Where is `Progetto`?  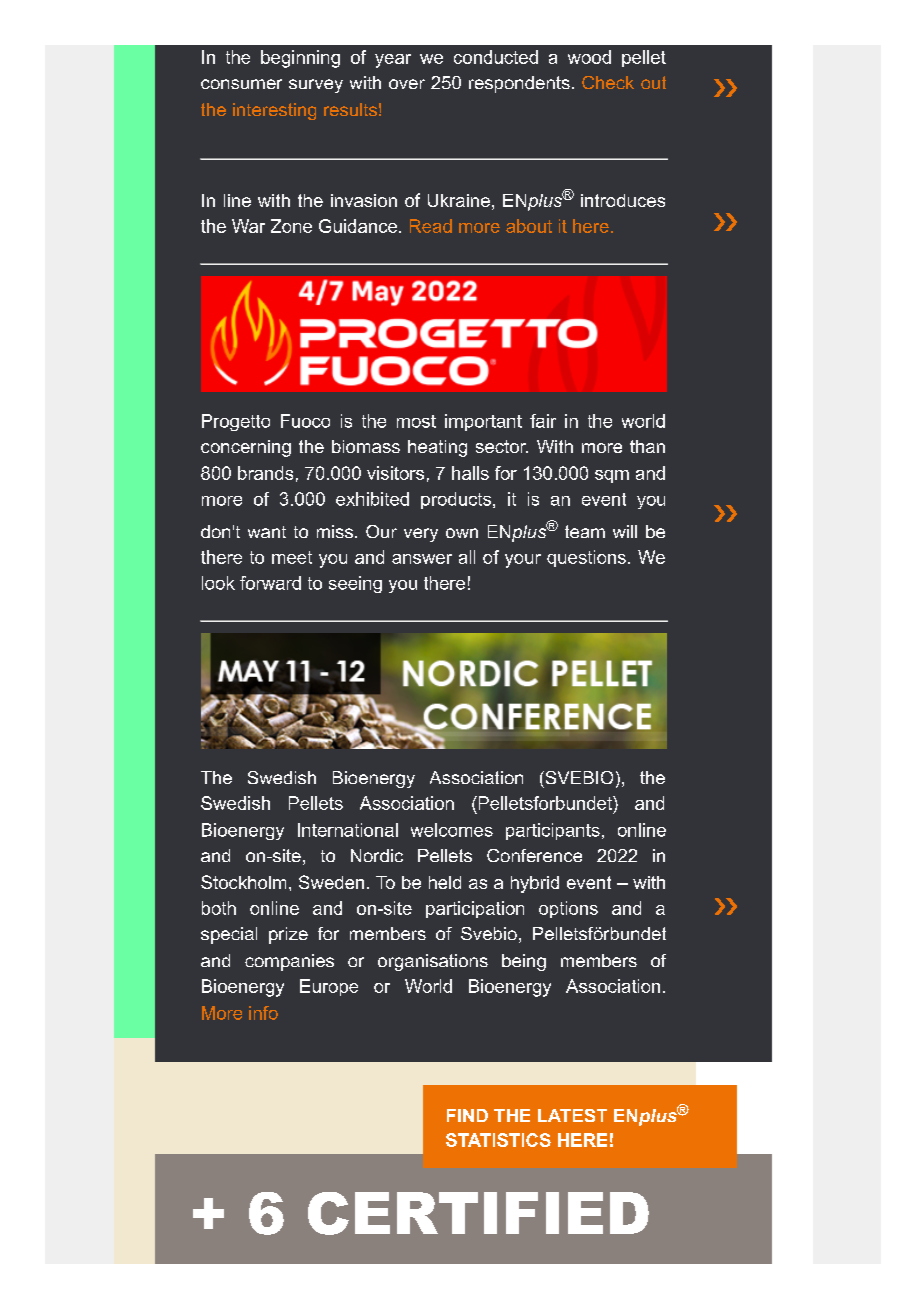
Progetto is located at coordinates (236, 422).
